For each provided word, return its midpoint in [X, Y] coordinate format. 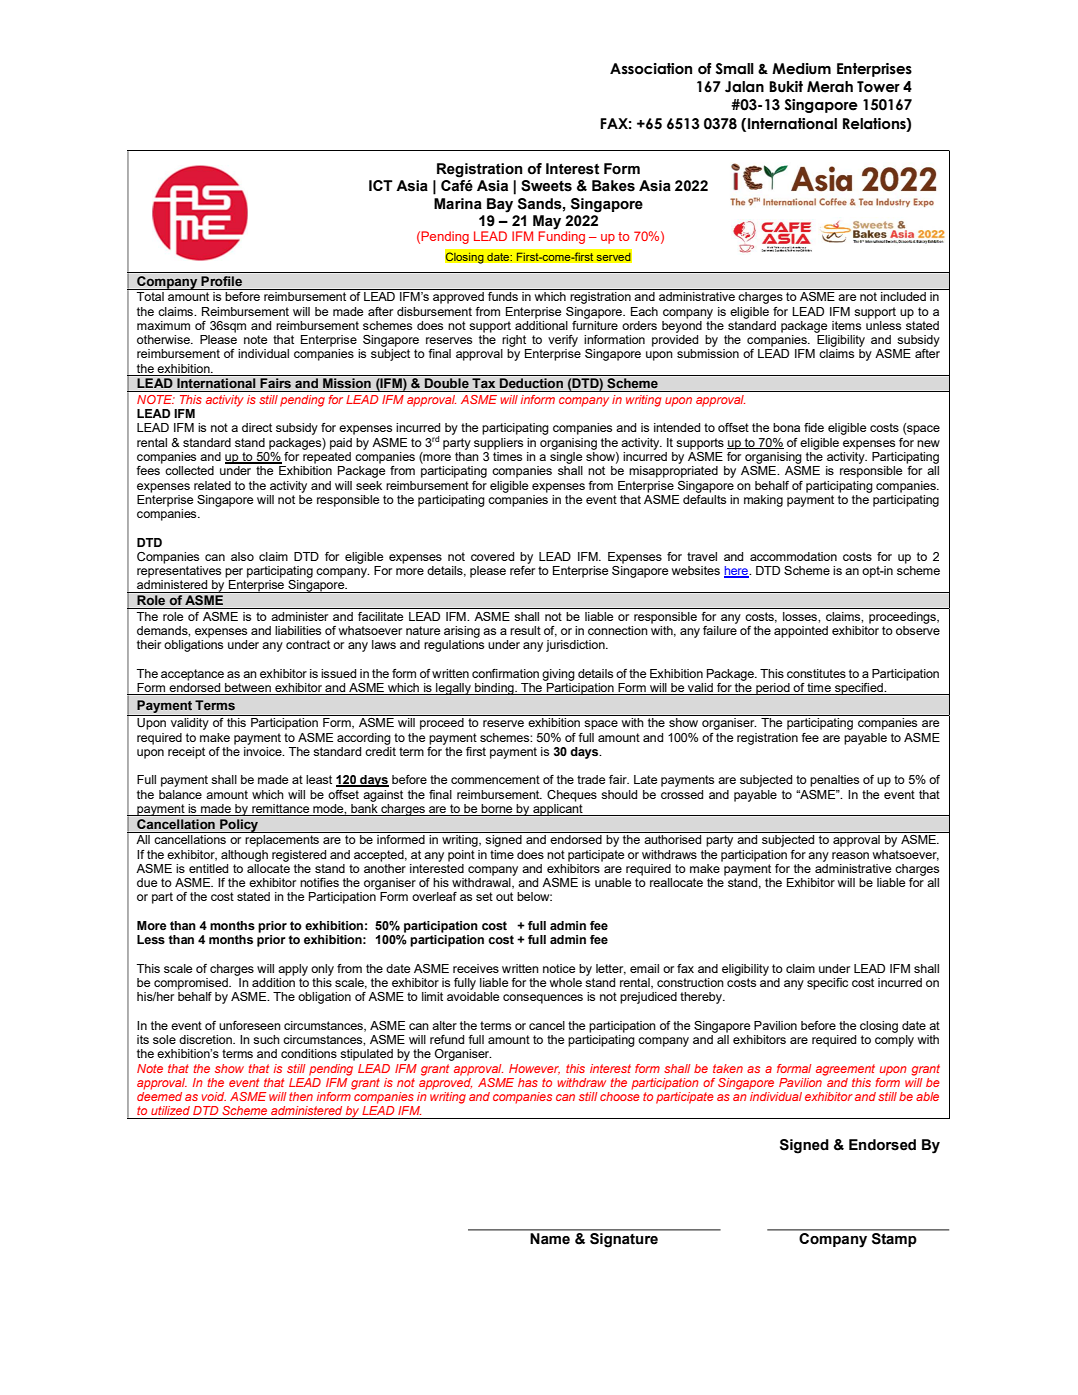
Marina [458, 204]
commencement [495, 779]
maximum [163, 325]
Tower [878, 87]
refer [522, 569]
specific [827, 984]
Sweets [546, 186]
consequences [543, 999]
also [242, 556]
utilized [170, 1110]
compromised [192, 984]
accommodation [793, 556]
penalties [834, 781]
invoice [264, 750]
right [514, 341]
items [846, 325]
